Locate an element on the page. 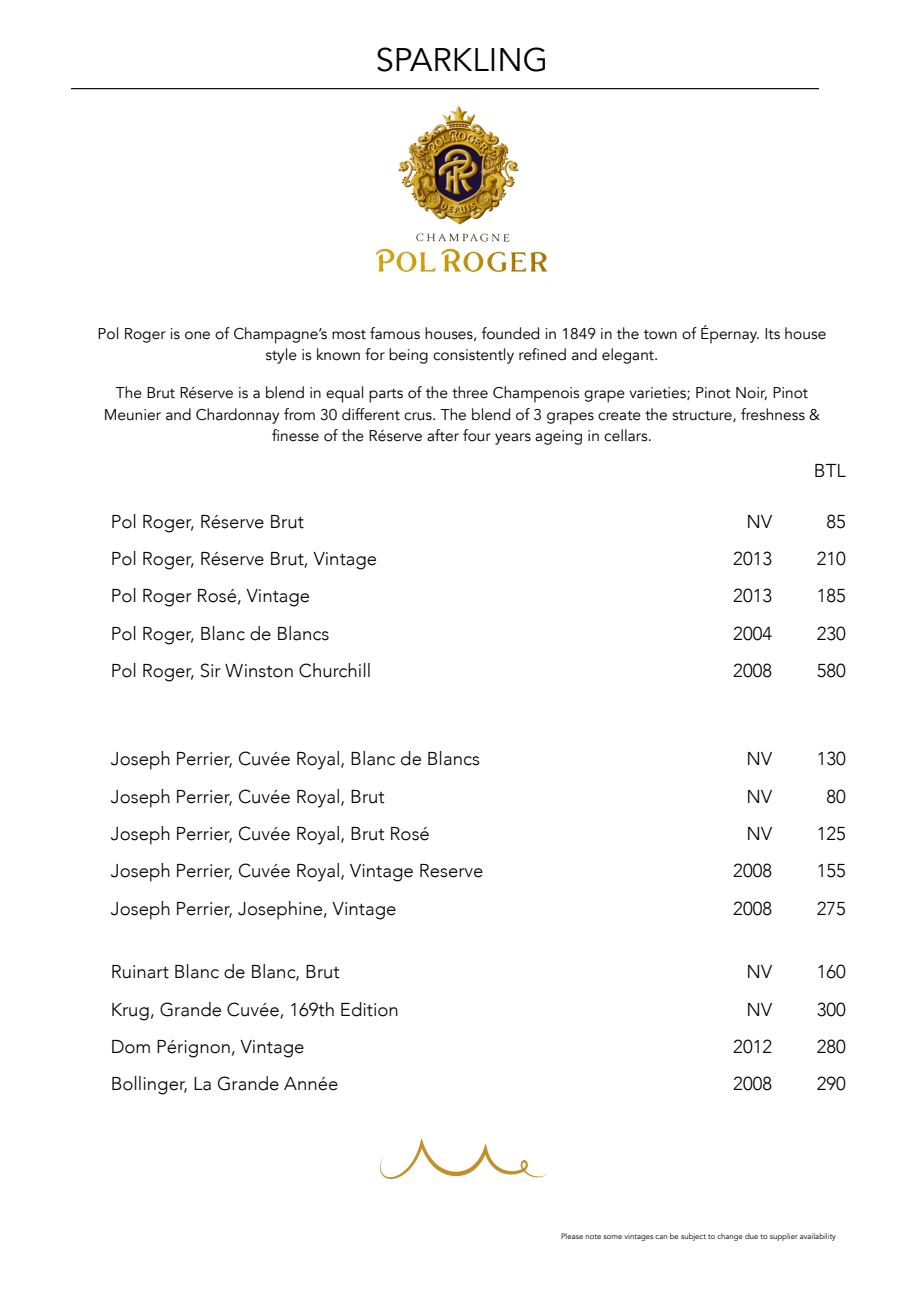  Sir is located at coordinates (210, 670).
